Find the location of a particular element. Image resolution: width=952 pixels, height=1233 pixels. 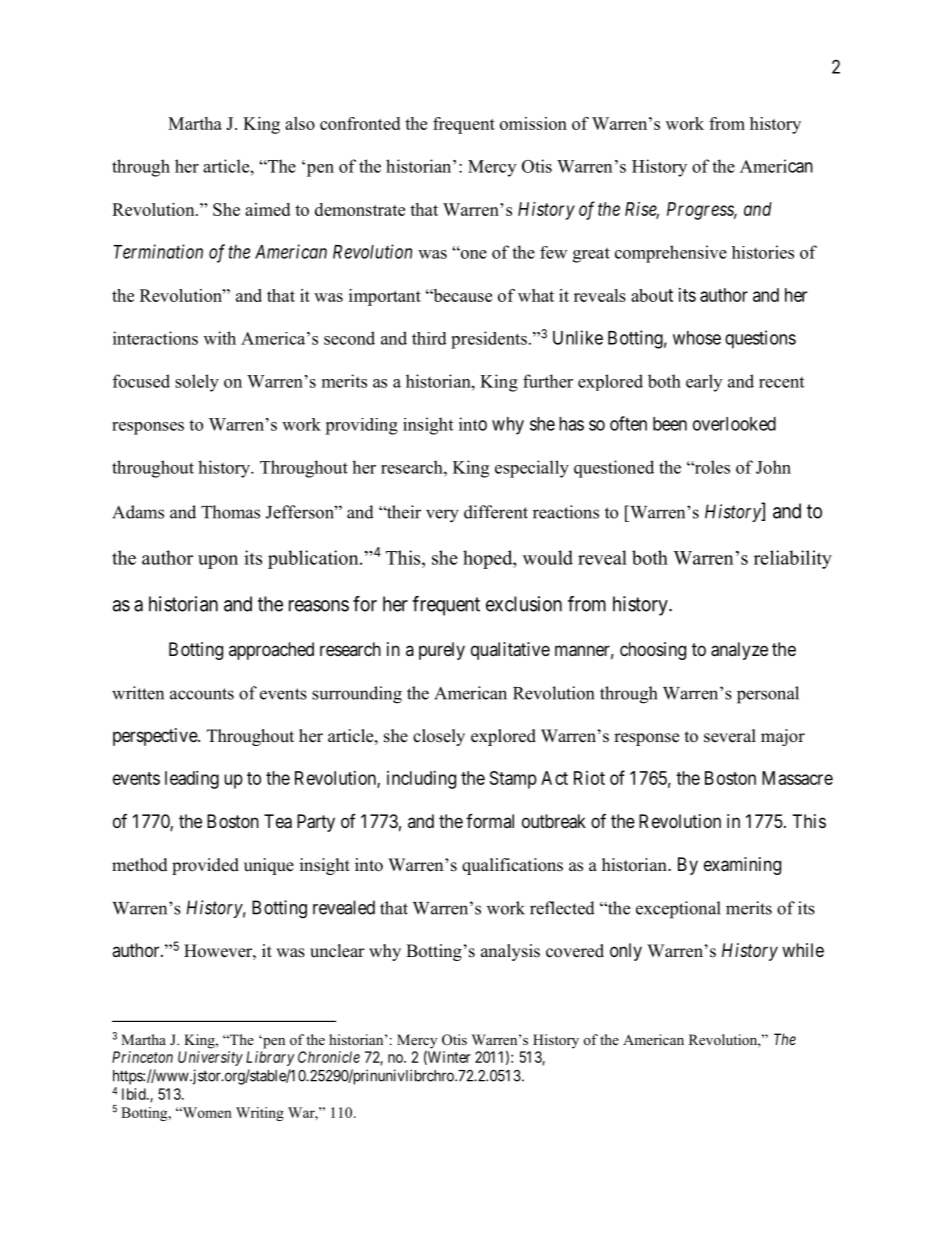

reliability is located at coordinates (793, 559).
